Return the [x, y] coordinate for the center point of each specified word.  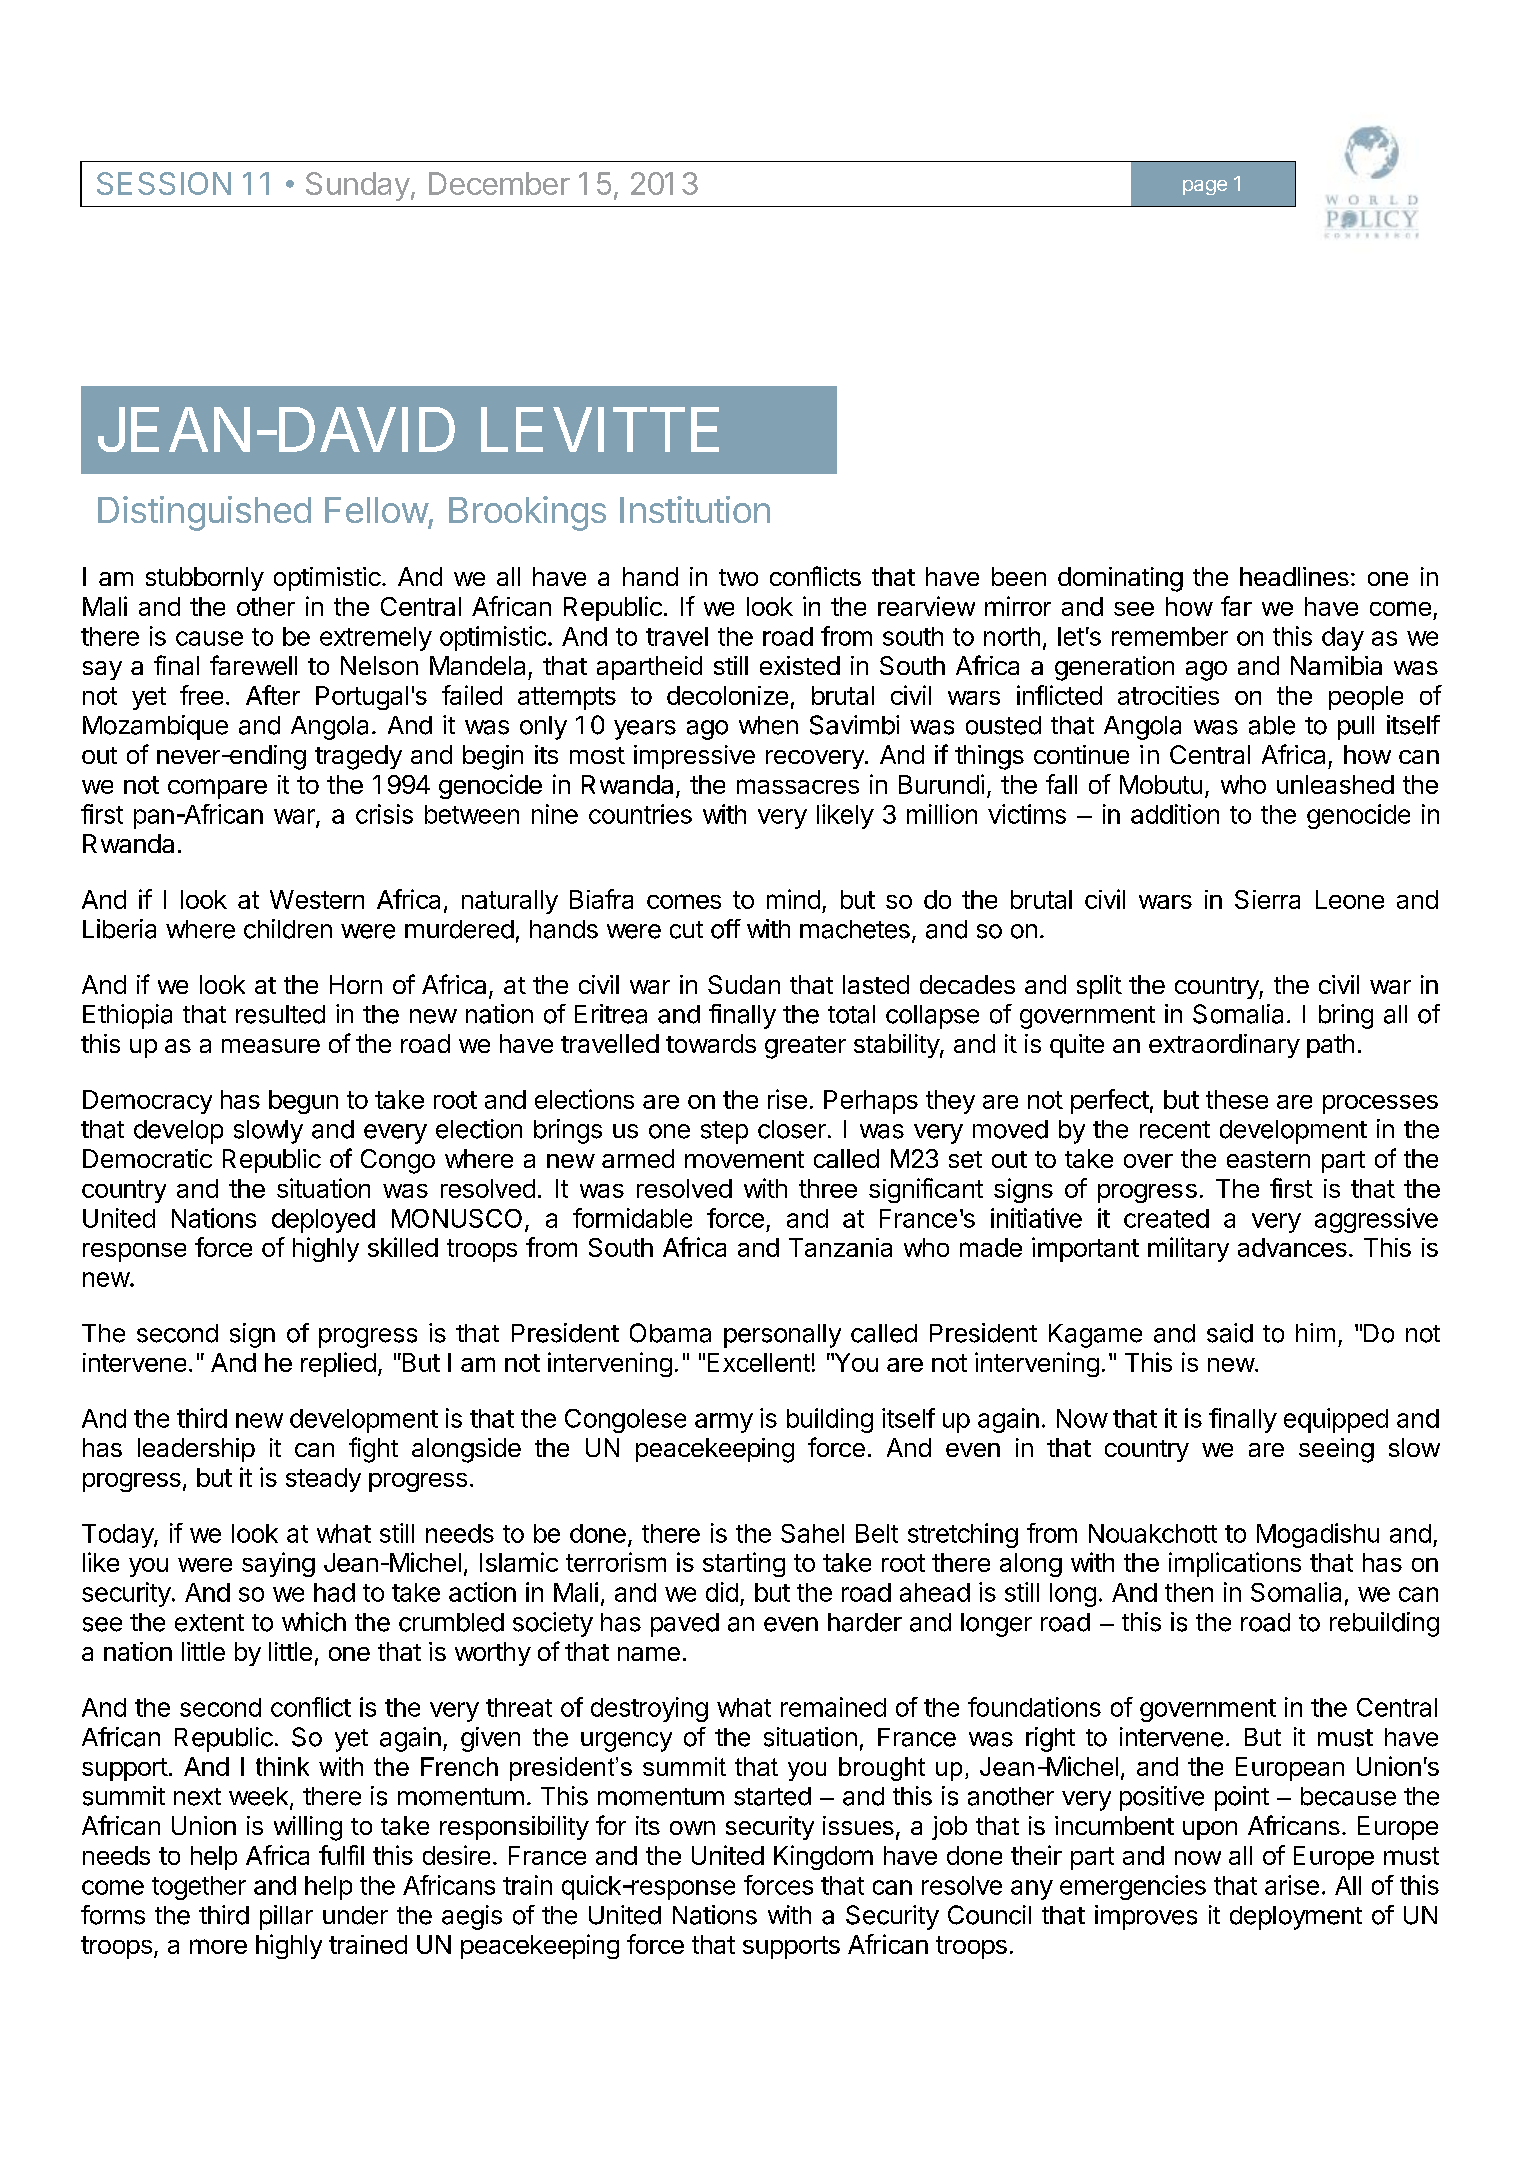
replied [338, 1364]
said [1230, 1333]
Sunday [358, 186]
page [1205, 187]
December [499, 183]
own [692, 1828]
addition [1175, 814]
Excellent [759, 1362]
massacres [798, 786]
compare [217, 789]
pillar [286, 1917]
